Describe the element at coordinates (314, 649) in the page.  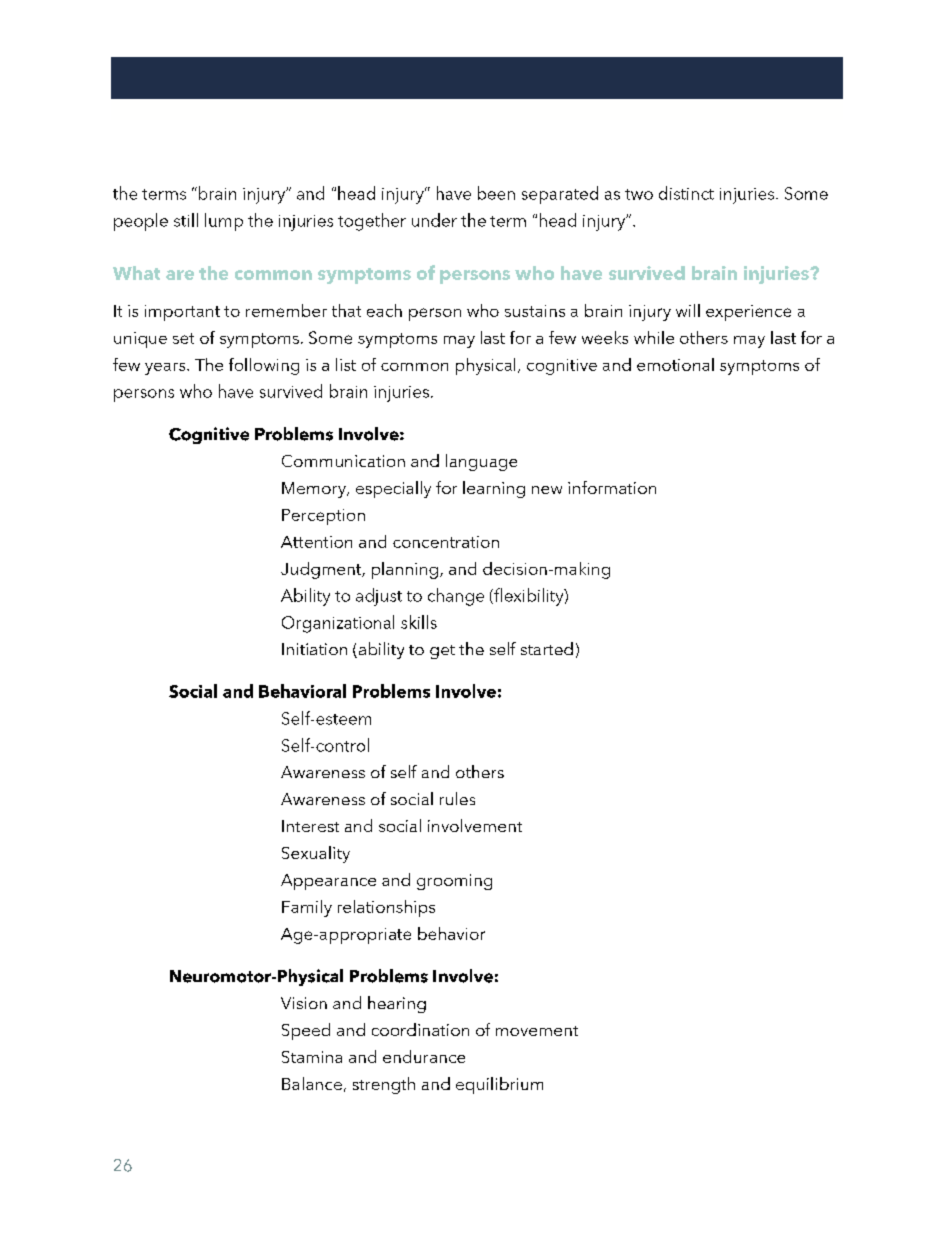
I see `Initiation` at that location.
